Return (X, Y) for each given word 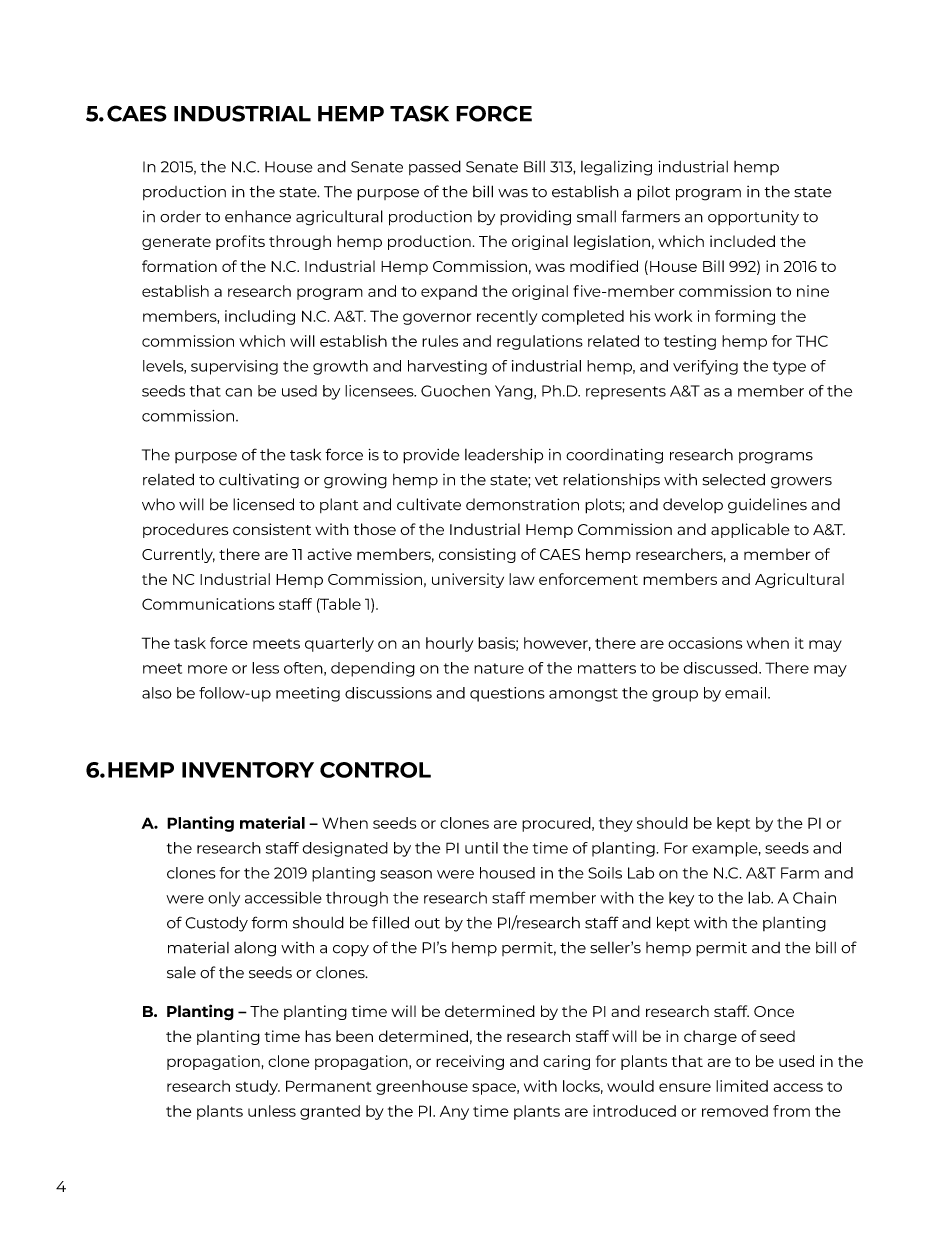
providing (535, 218)
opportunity (753, 218)
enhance (258, 216)
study (258, 1087)
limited (742, 1086)
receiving (470, 1062)
